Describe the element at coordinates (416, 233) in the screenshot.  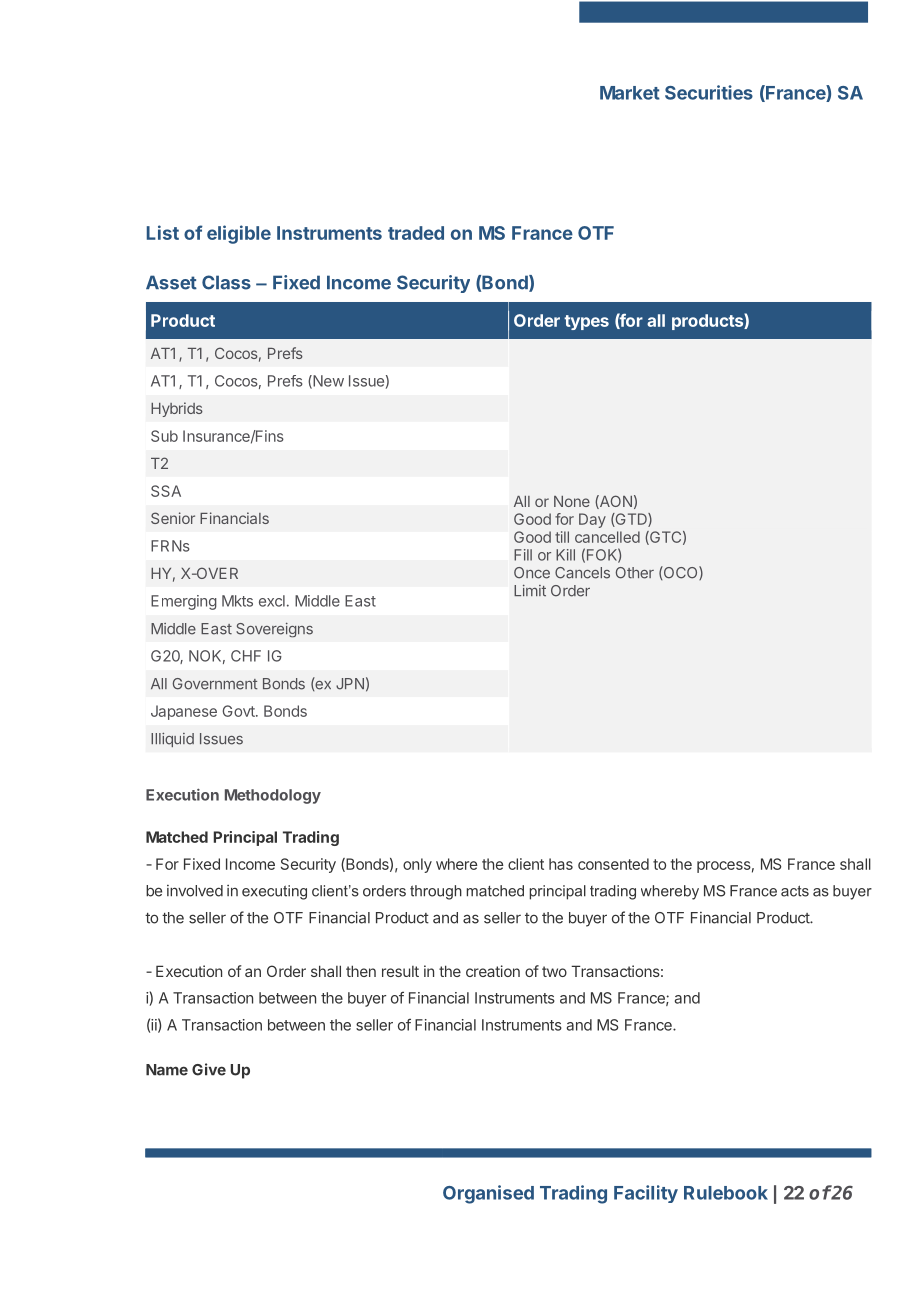
I see `traded` at that location.
